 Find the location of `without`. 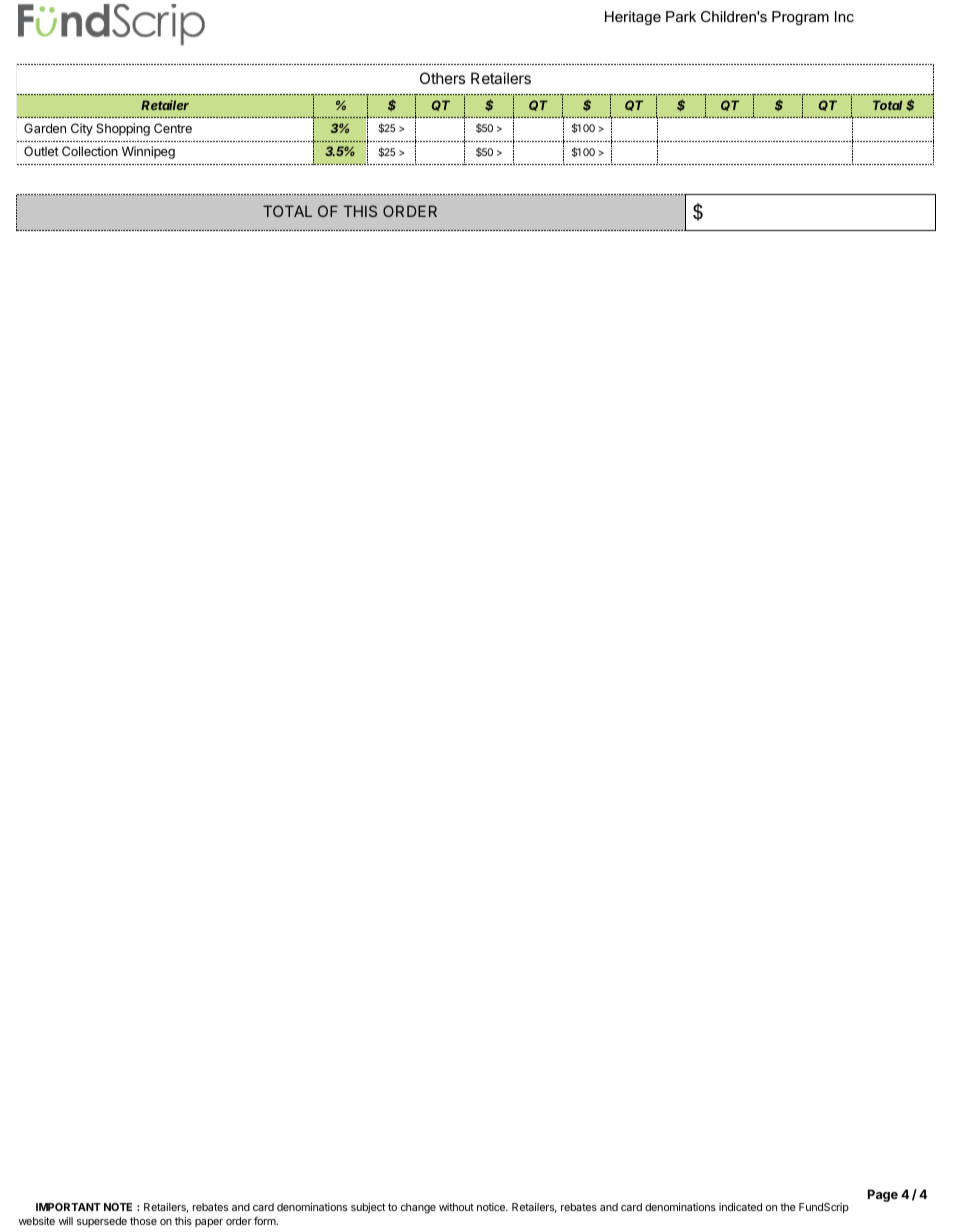

without is located at coordinates (456, 1207).
